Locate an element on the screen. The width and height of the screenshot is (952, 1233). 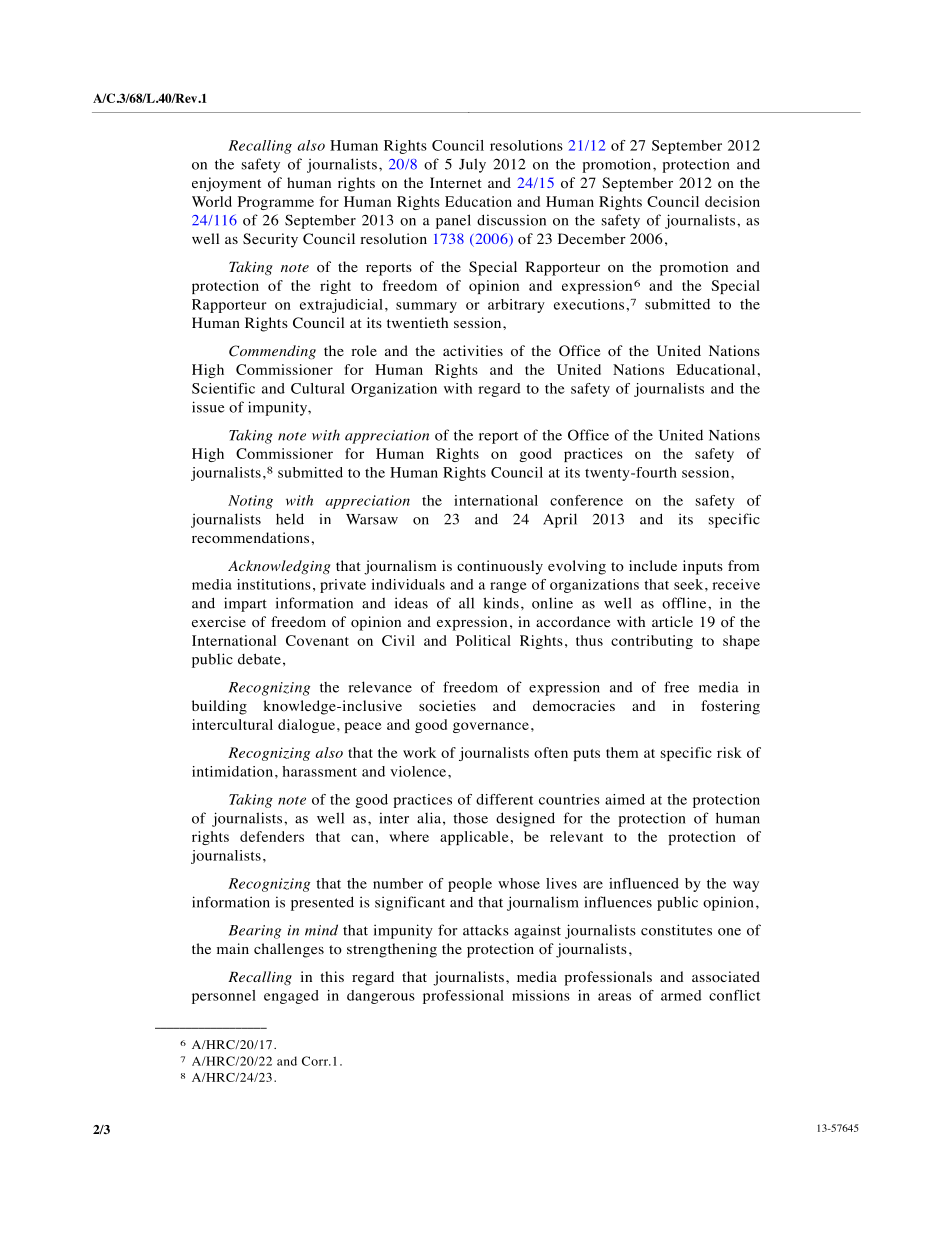
Noting is located at coordinates (250, 502).
